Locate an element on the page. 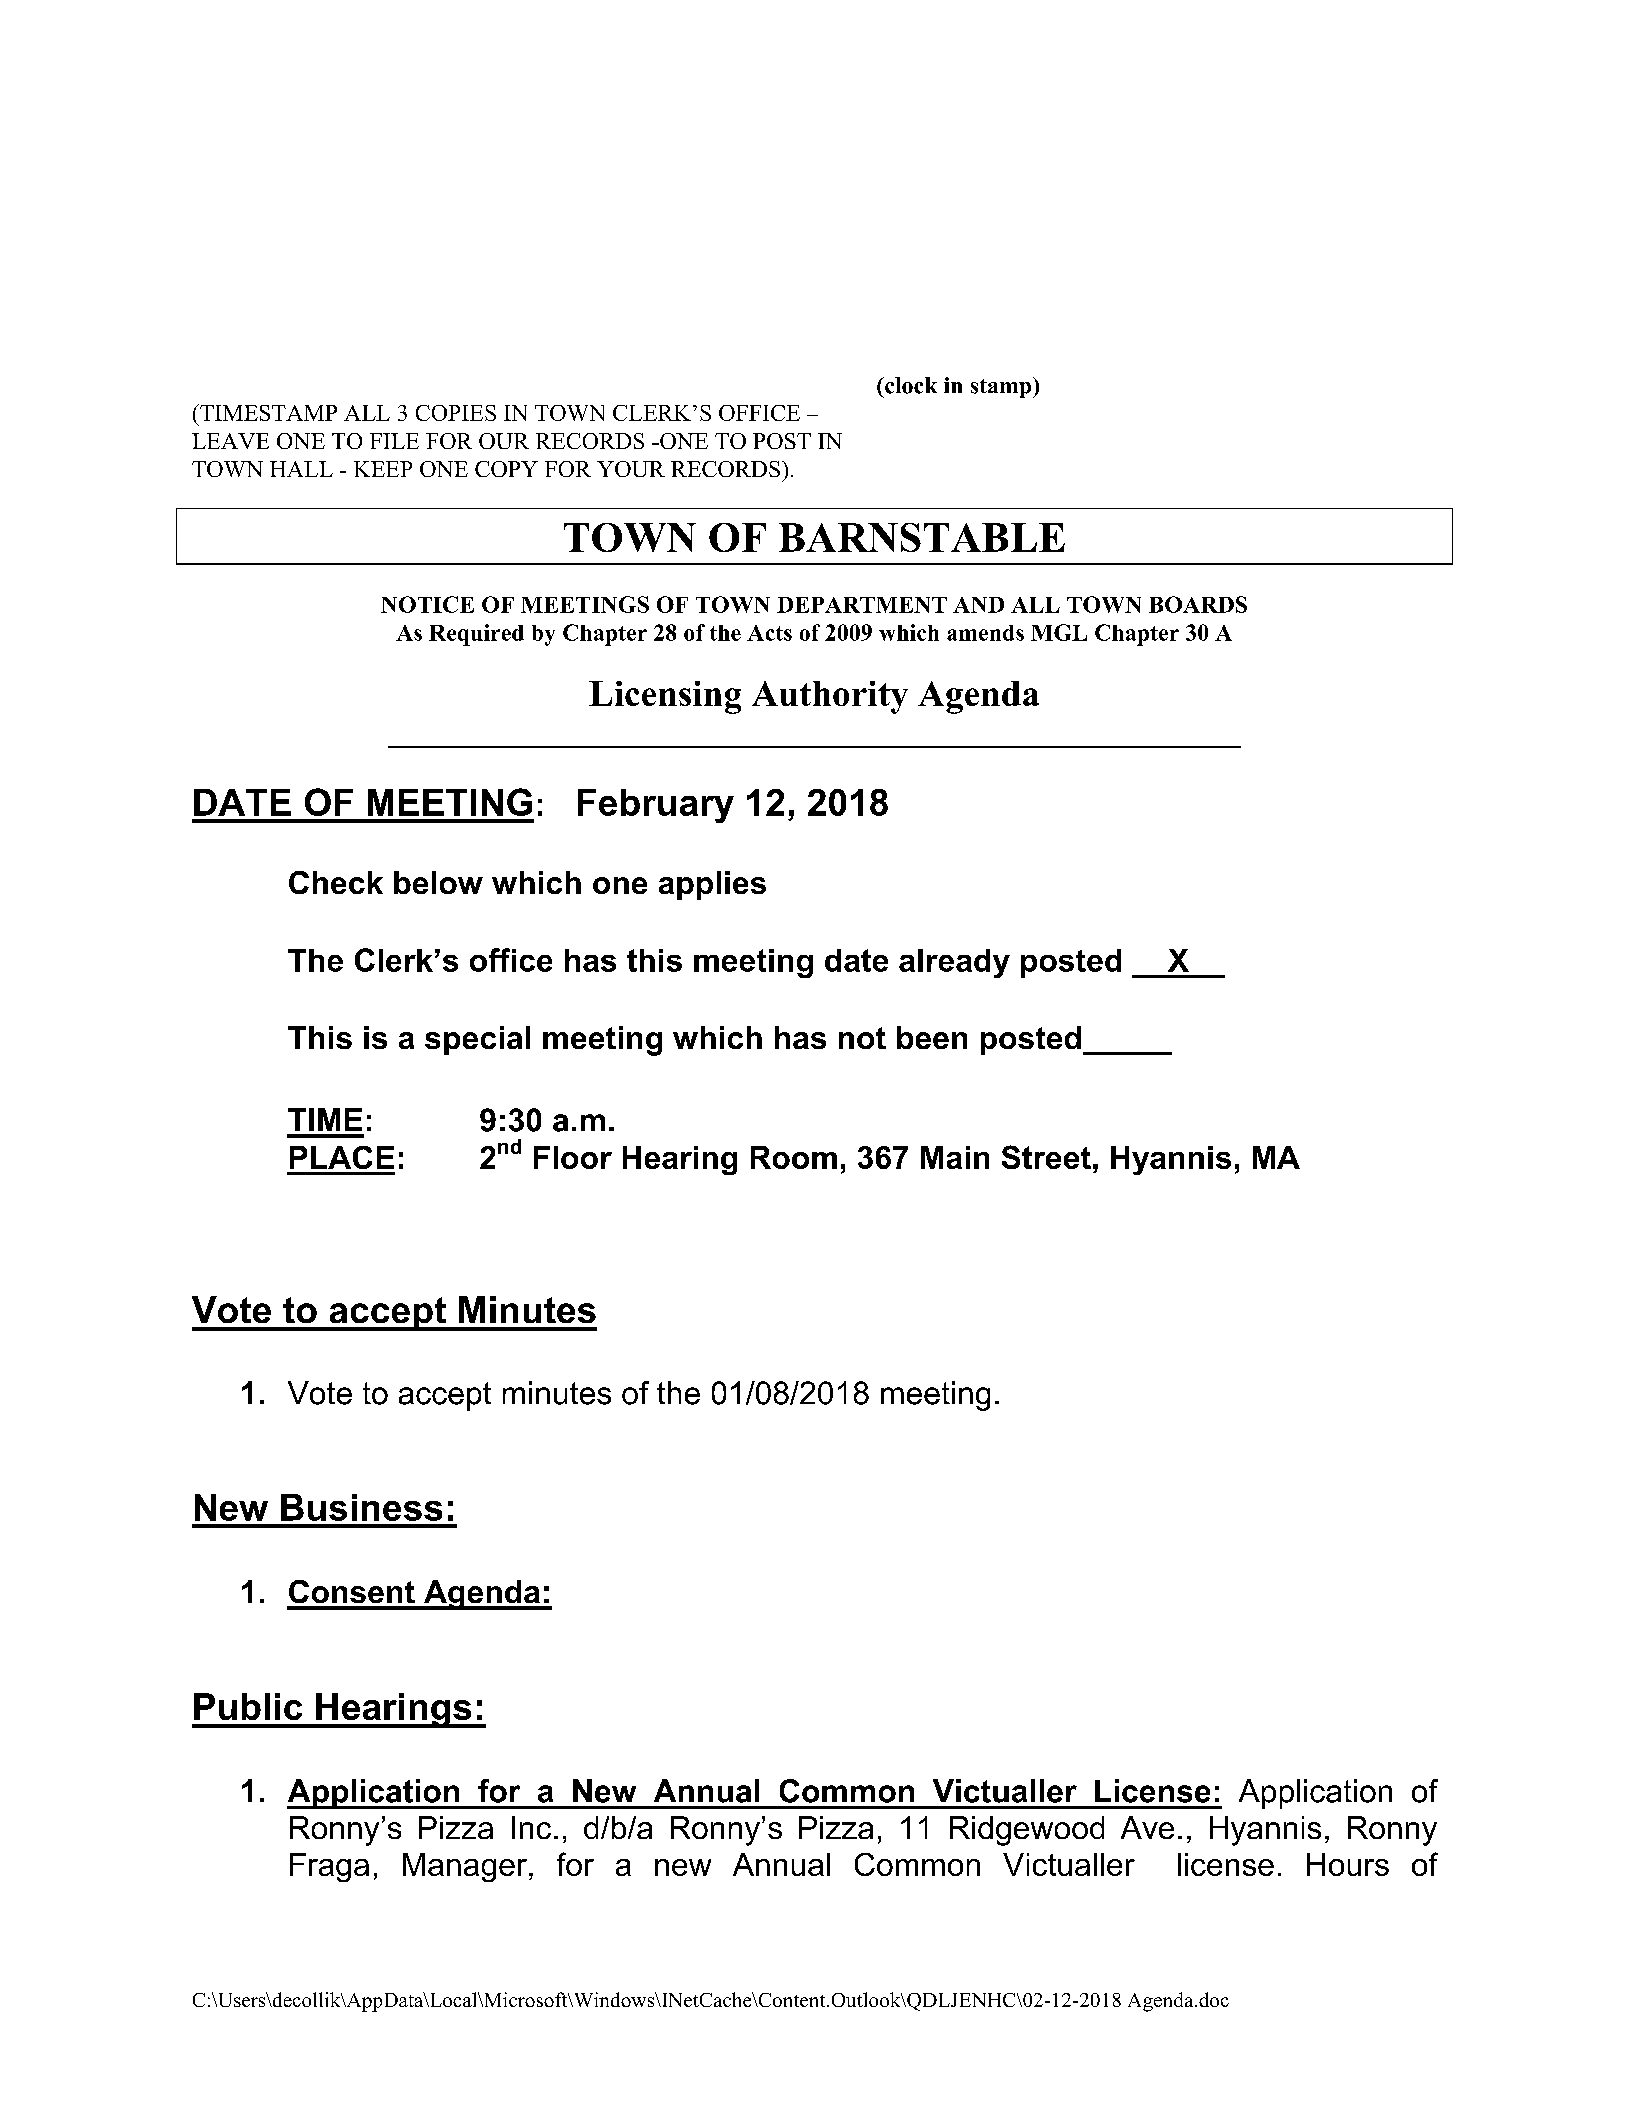  Manager is located at coordinates (466, 1867).
